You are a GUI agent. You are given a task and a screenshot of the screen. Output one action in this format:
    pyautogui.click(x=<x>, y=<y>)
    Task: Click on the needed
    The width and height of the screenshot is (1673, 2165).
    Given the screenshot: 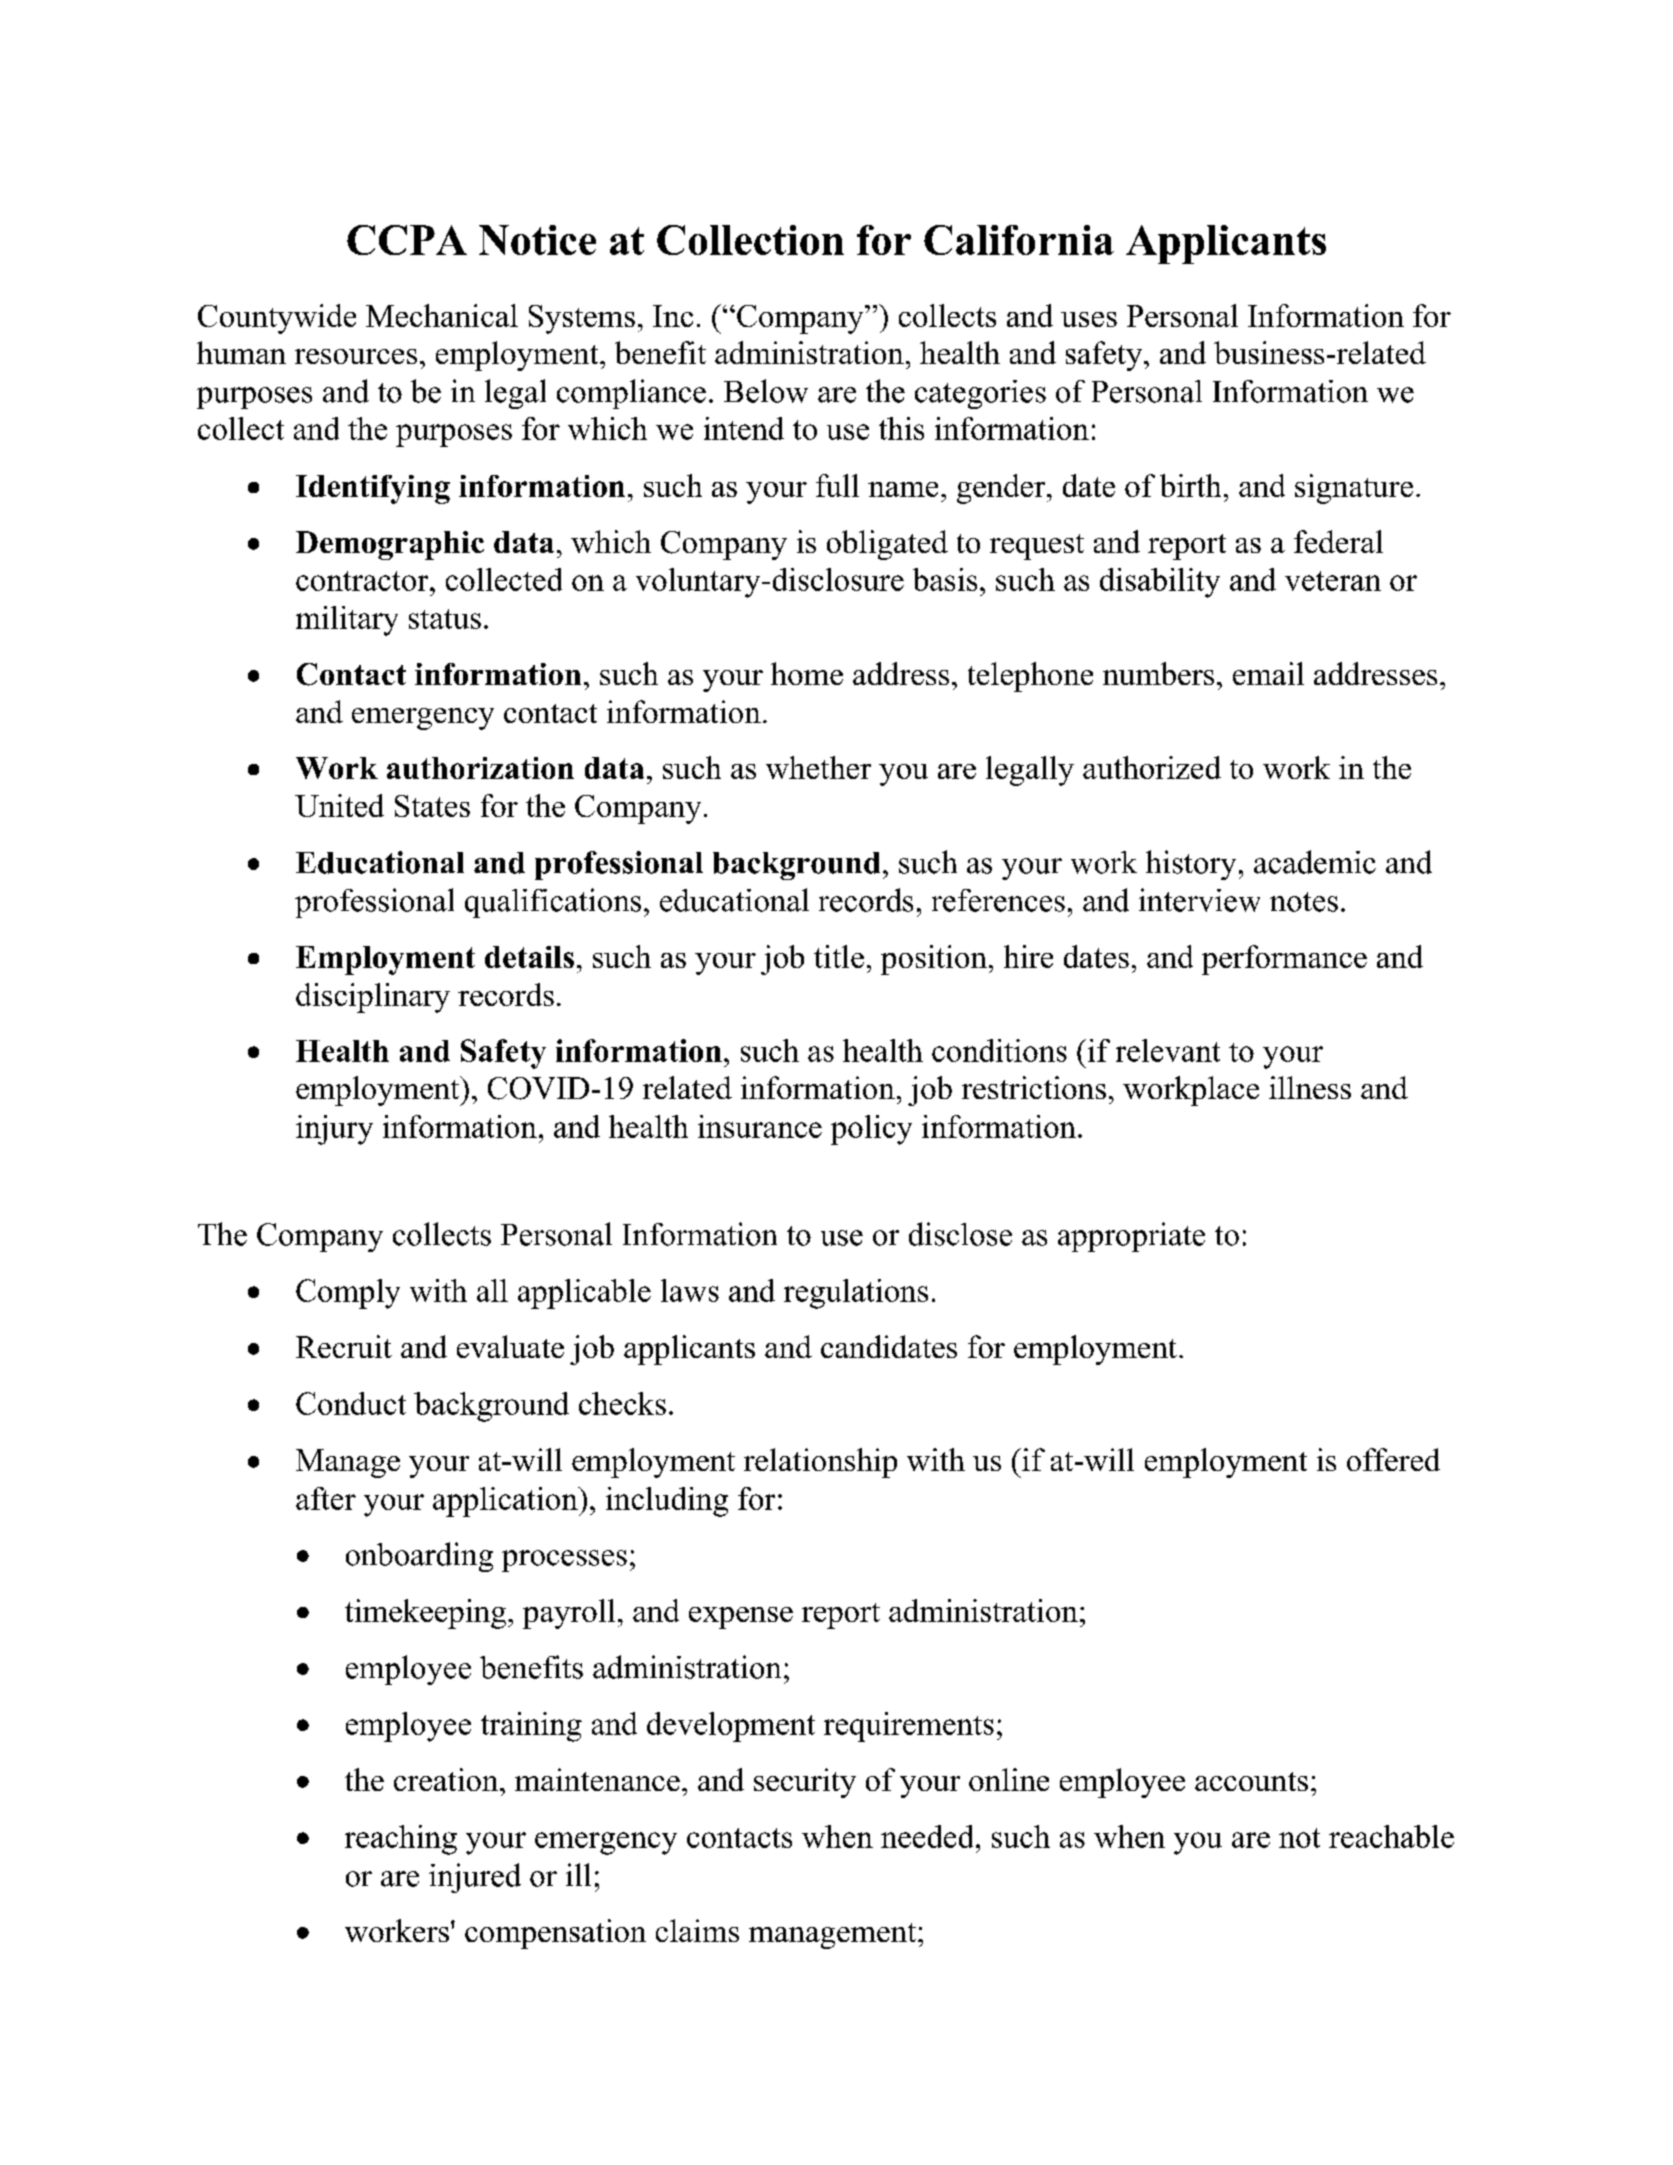 What is the action you would take?
    pyautogui.click(x=927, y=1836)
